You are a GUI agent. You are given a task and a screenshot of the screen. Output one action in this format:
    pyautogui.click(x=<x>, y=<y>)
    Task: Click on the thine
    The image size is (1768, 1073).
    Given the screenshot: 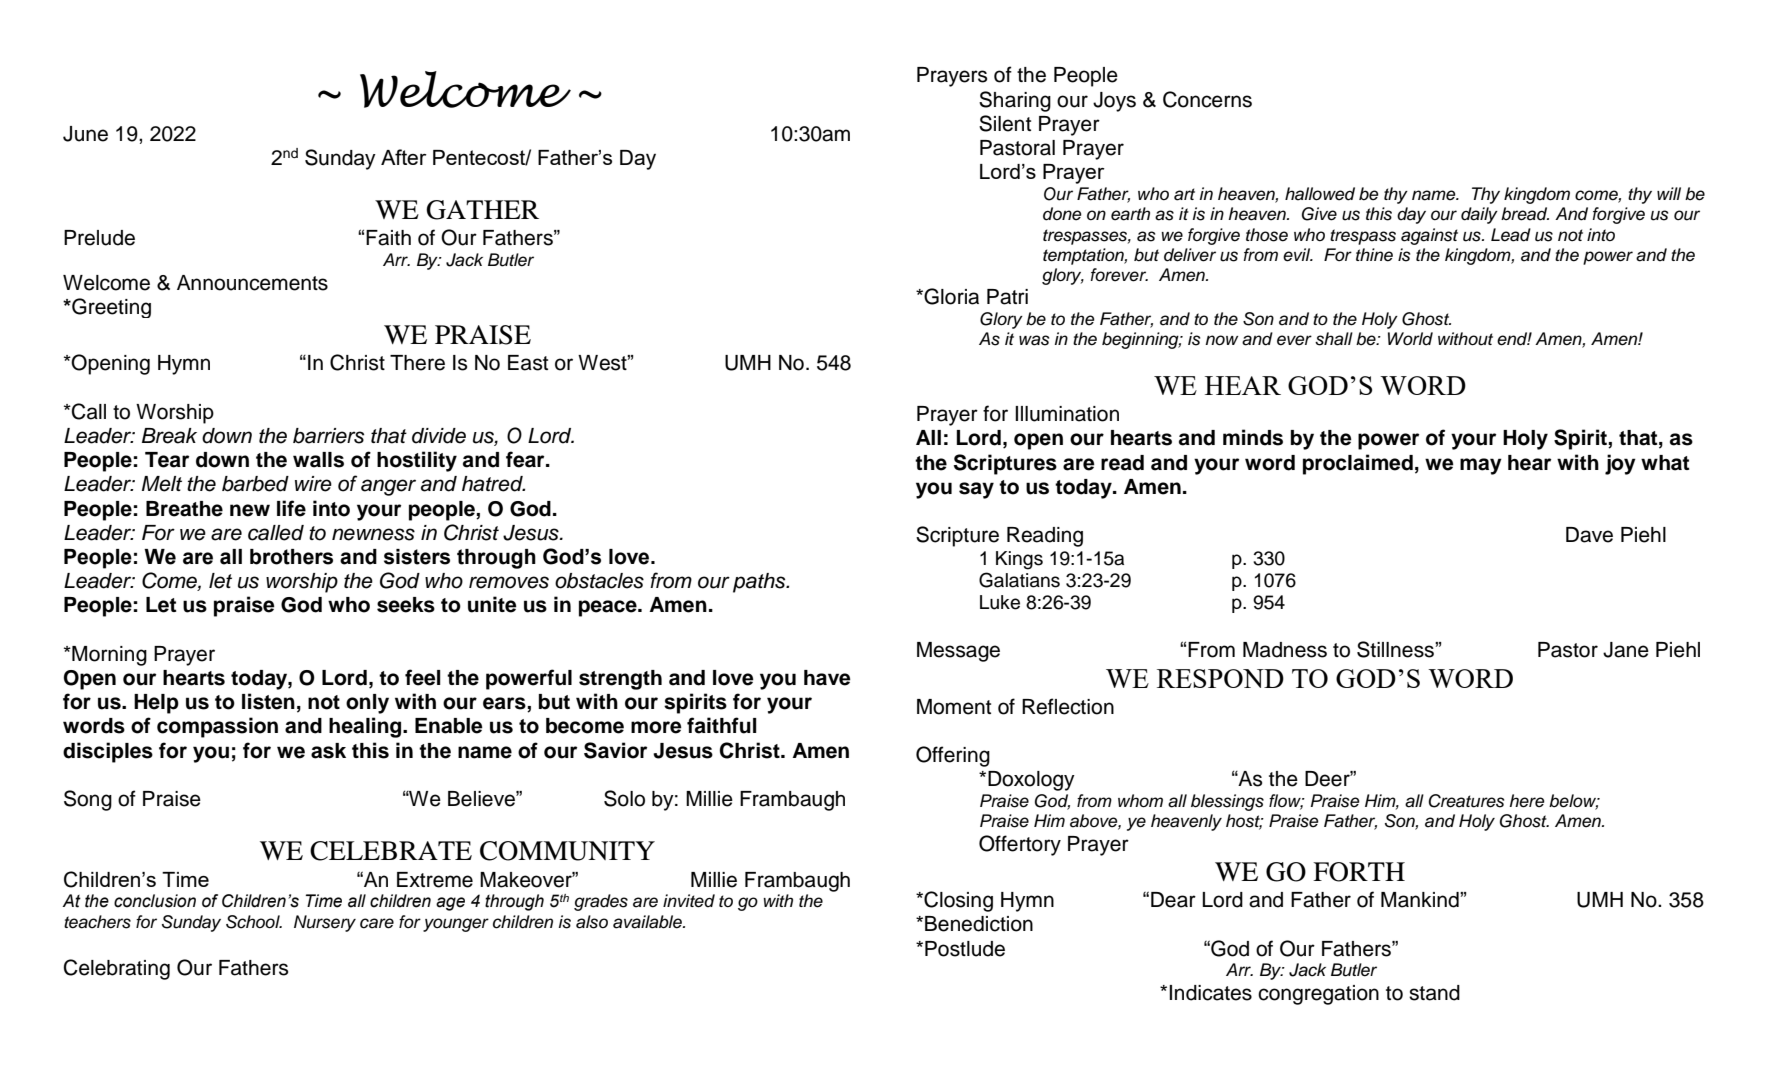 What is the action you would take?
    pyautogui.click(x=1374, y=255)
